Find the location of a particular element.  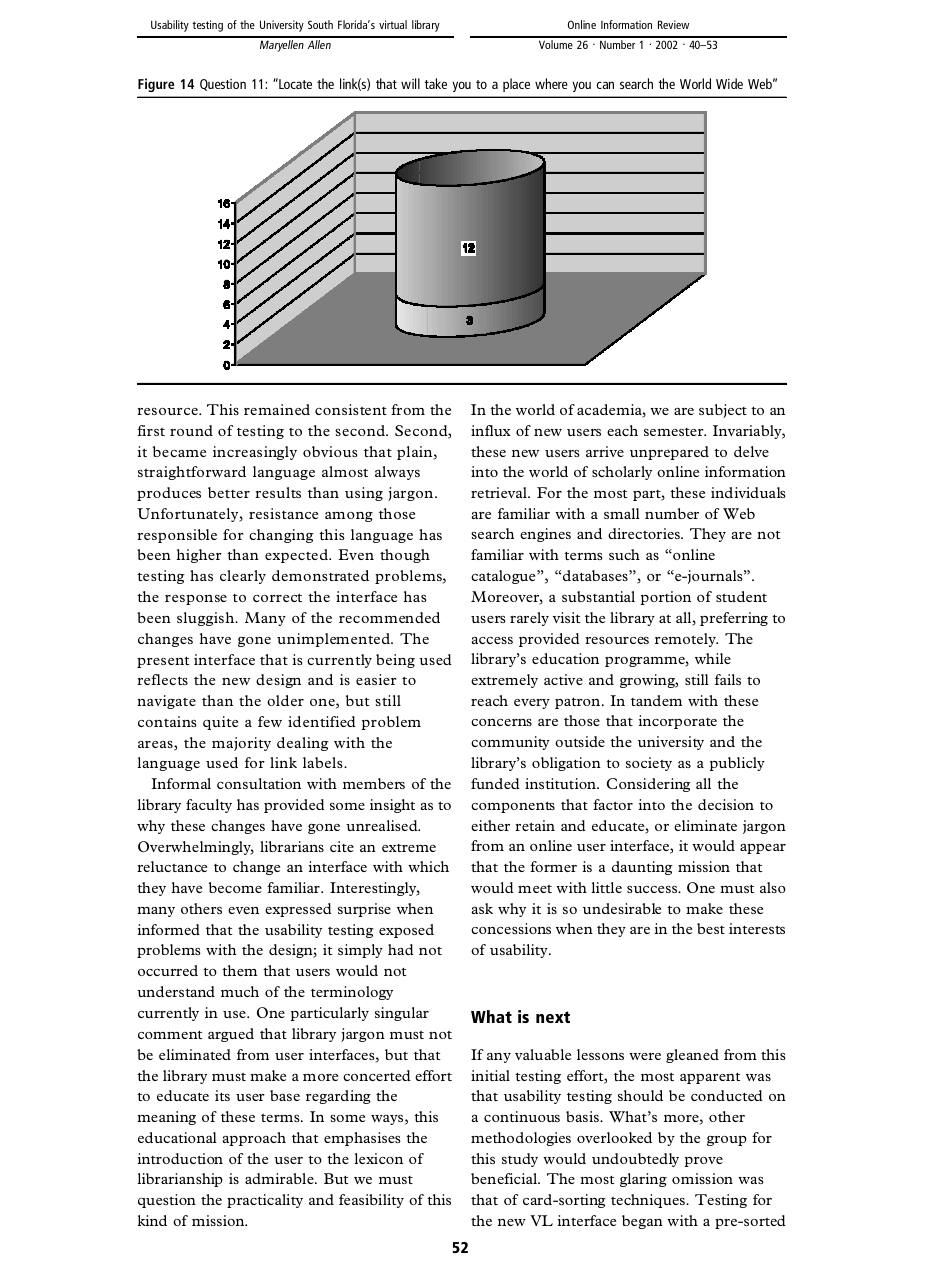

prove is located at coordinates (703, 1162).
